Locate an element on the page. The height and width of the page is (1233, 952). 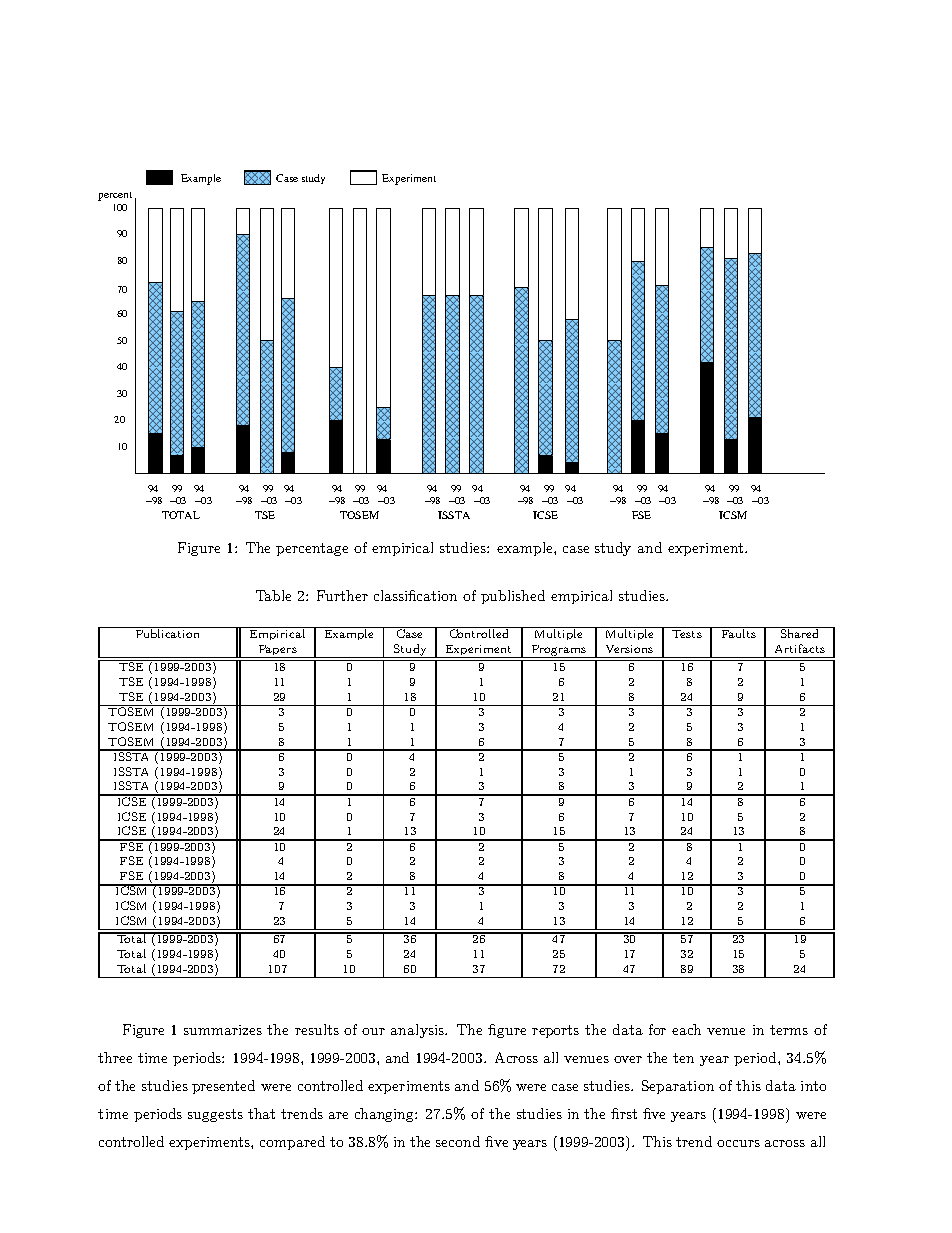
Faults is located at coordinates (738, 632).
